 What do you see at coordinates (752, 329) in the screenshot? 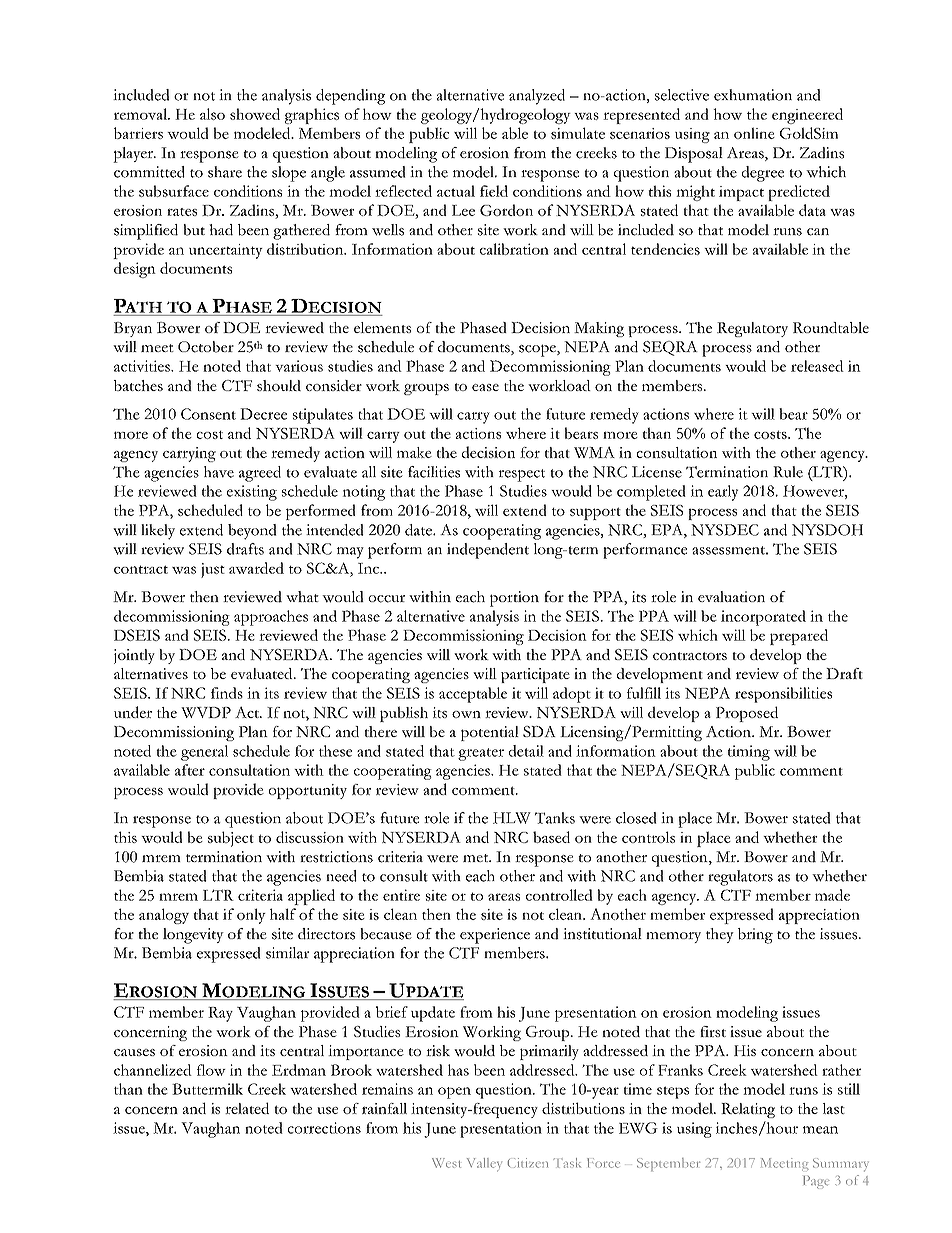
I see `Regulatory` at bounding box center [752, 329].
